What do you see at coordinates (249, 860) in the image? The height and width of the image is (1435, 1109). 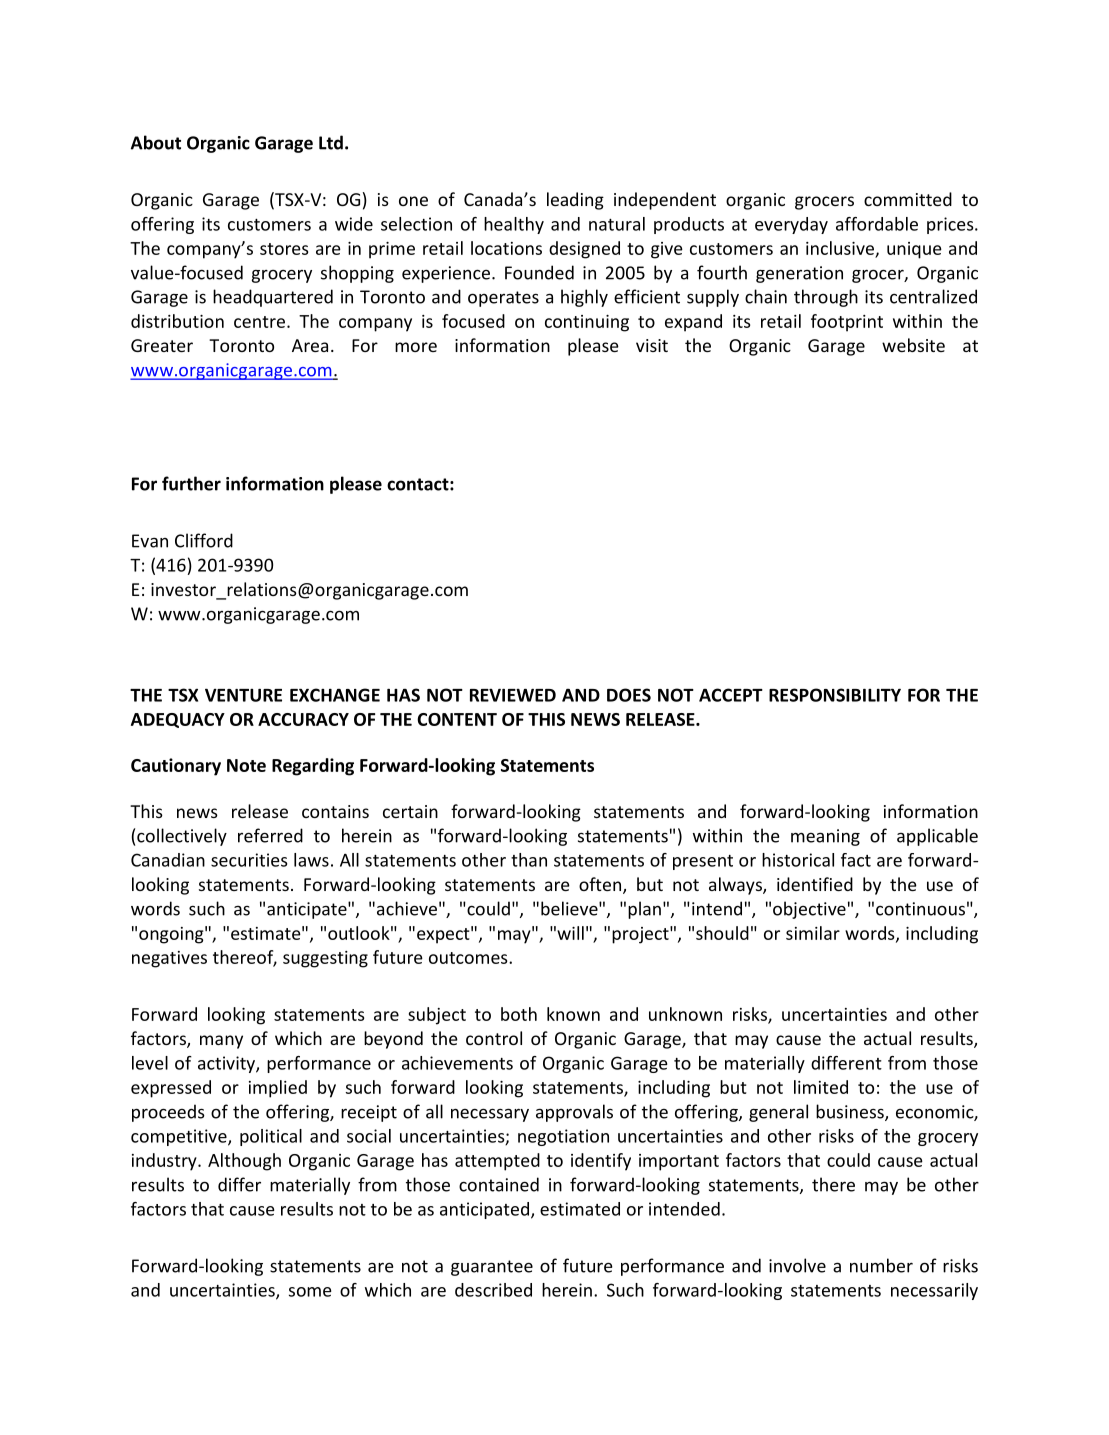 I see `securities` at bounding box center [249, 860].
